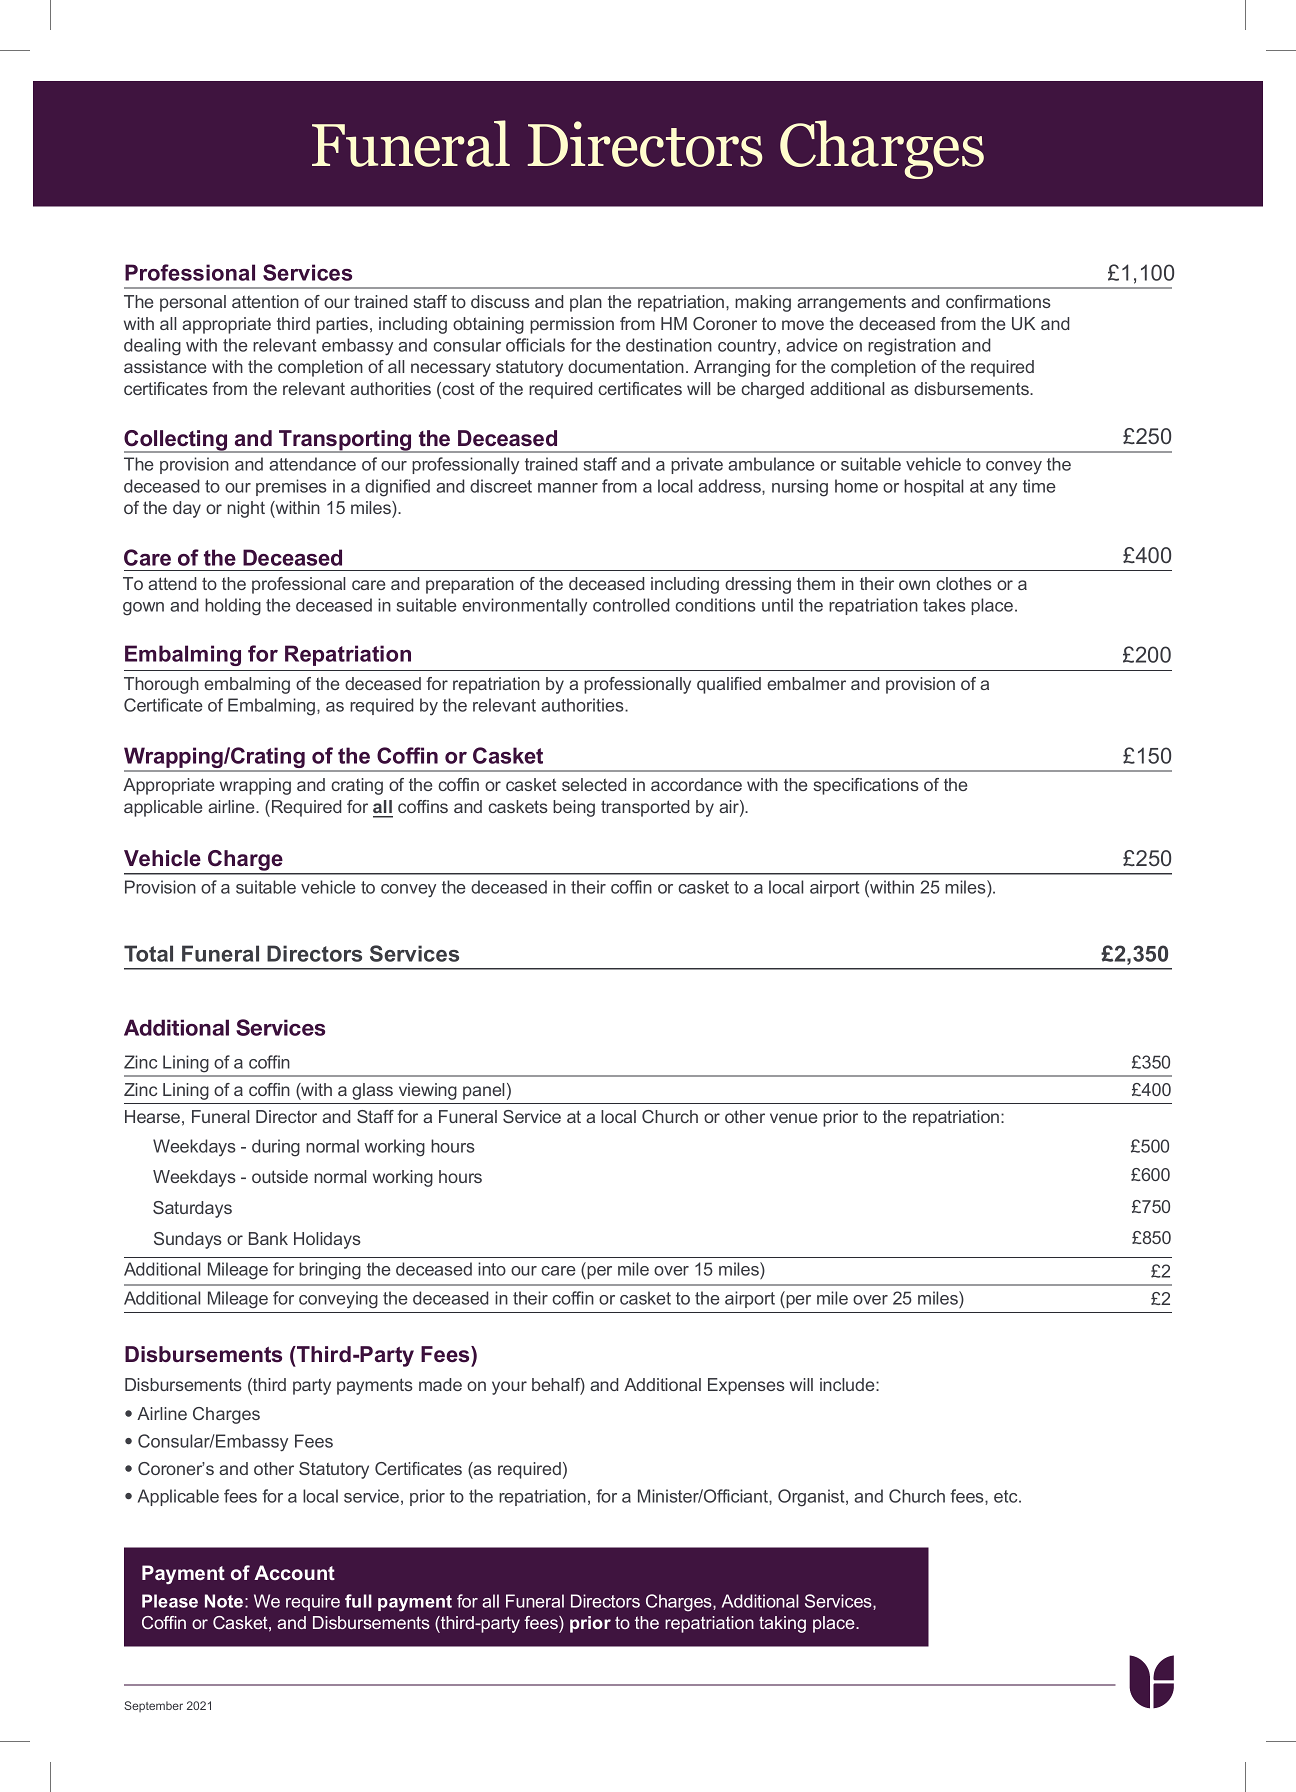 This screenshot has height=1792, width=1296. Describe the element at coordinates (782, 1624) in the screenshot. I see `taking` at that location.
